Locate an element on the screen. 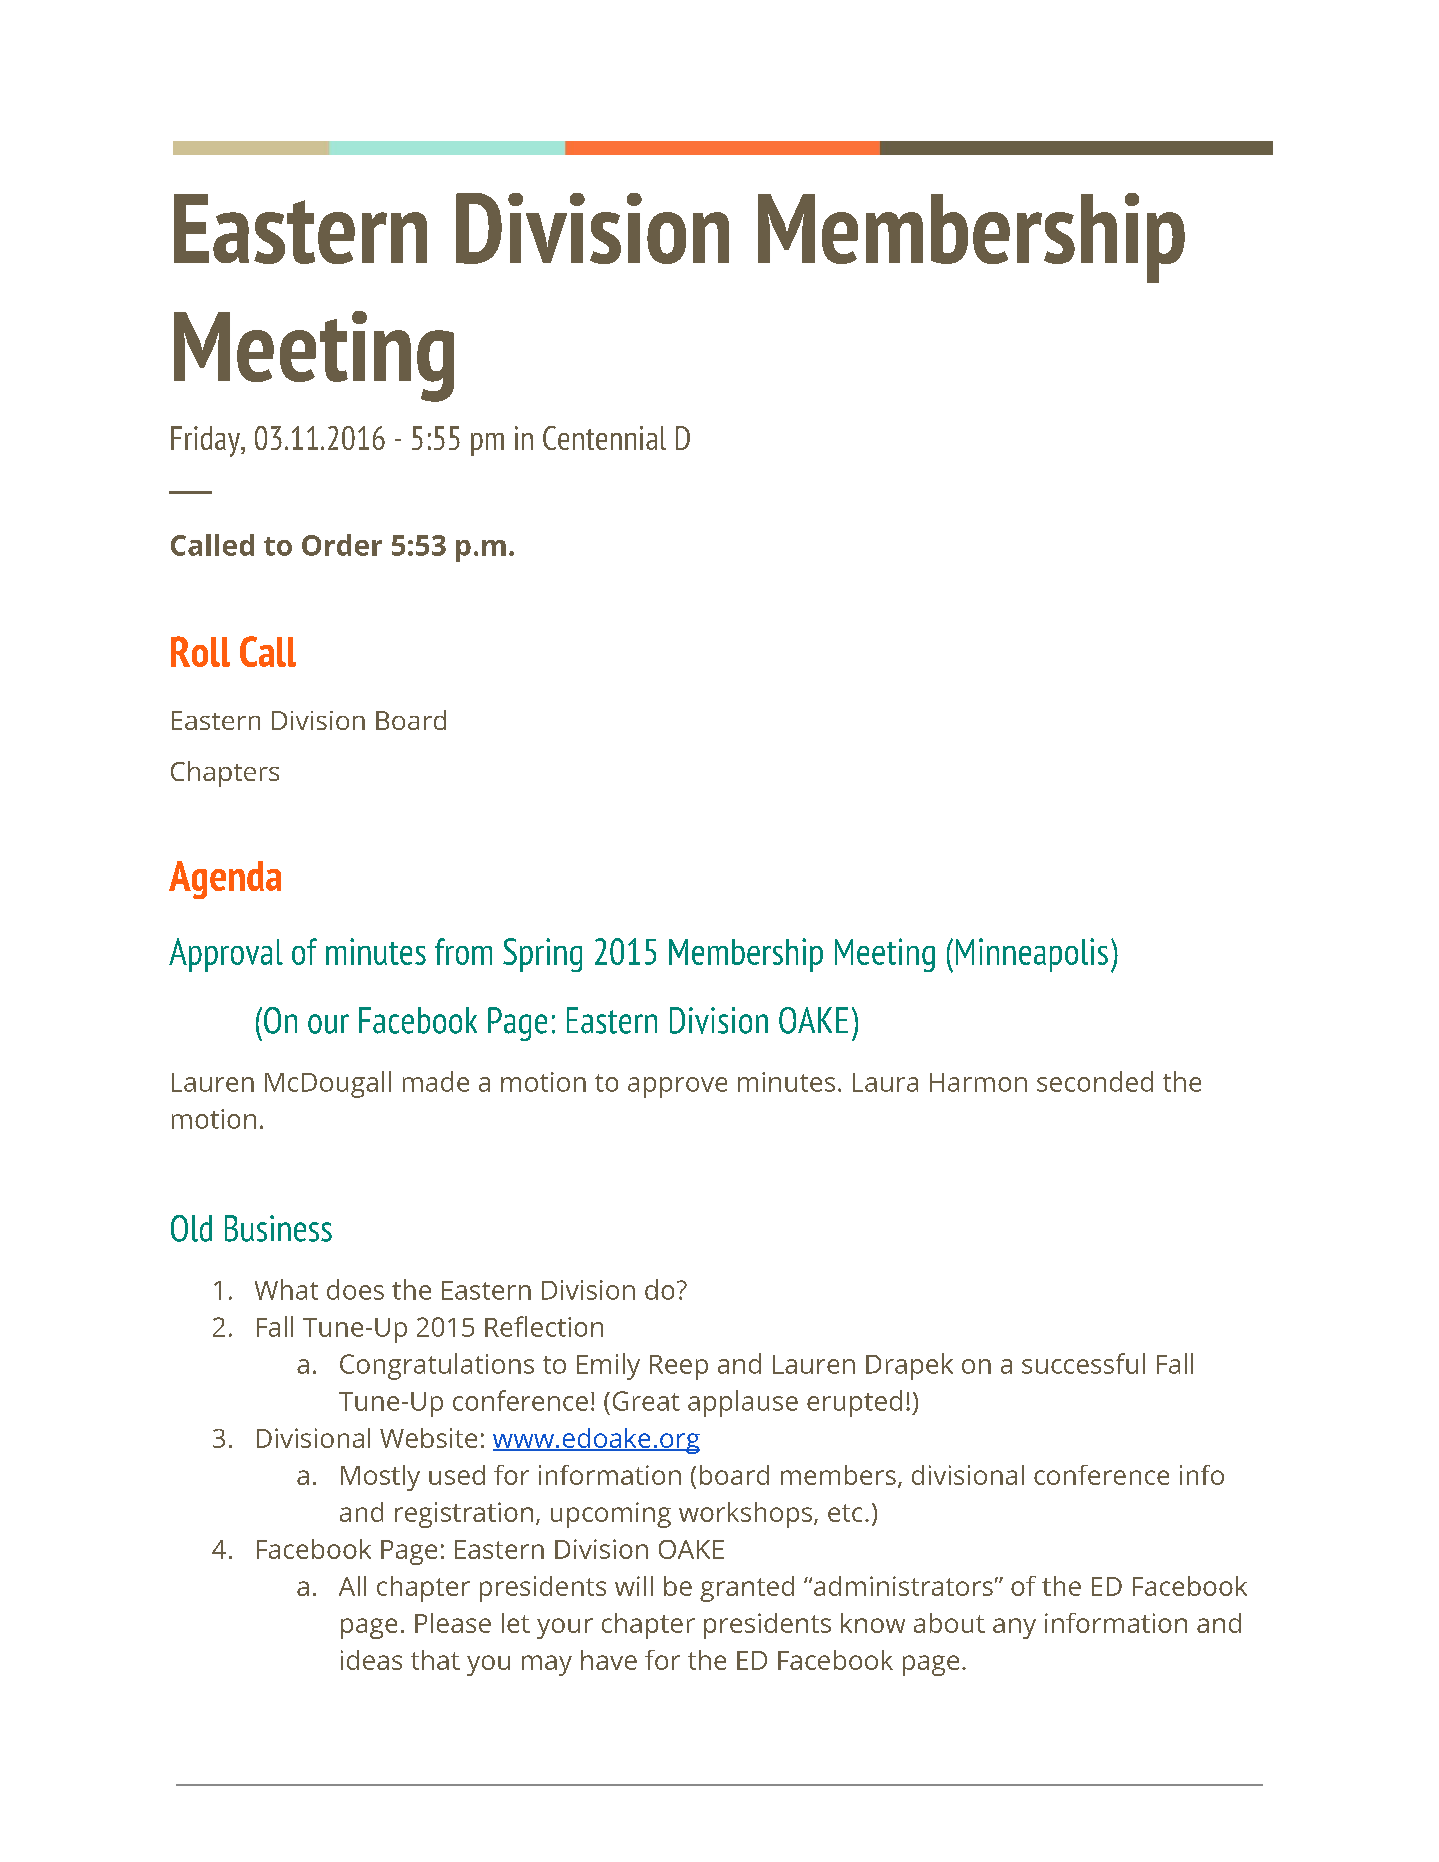 The height and width of the screenshot is (1862, 1439). Harmon is located at coordinates (978, 1082).
